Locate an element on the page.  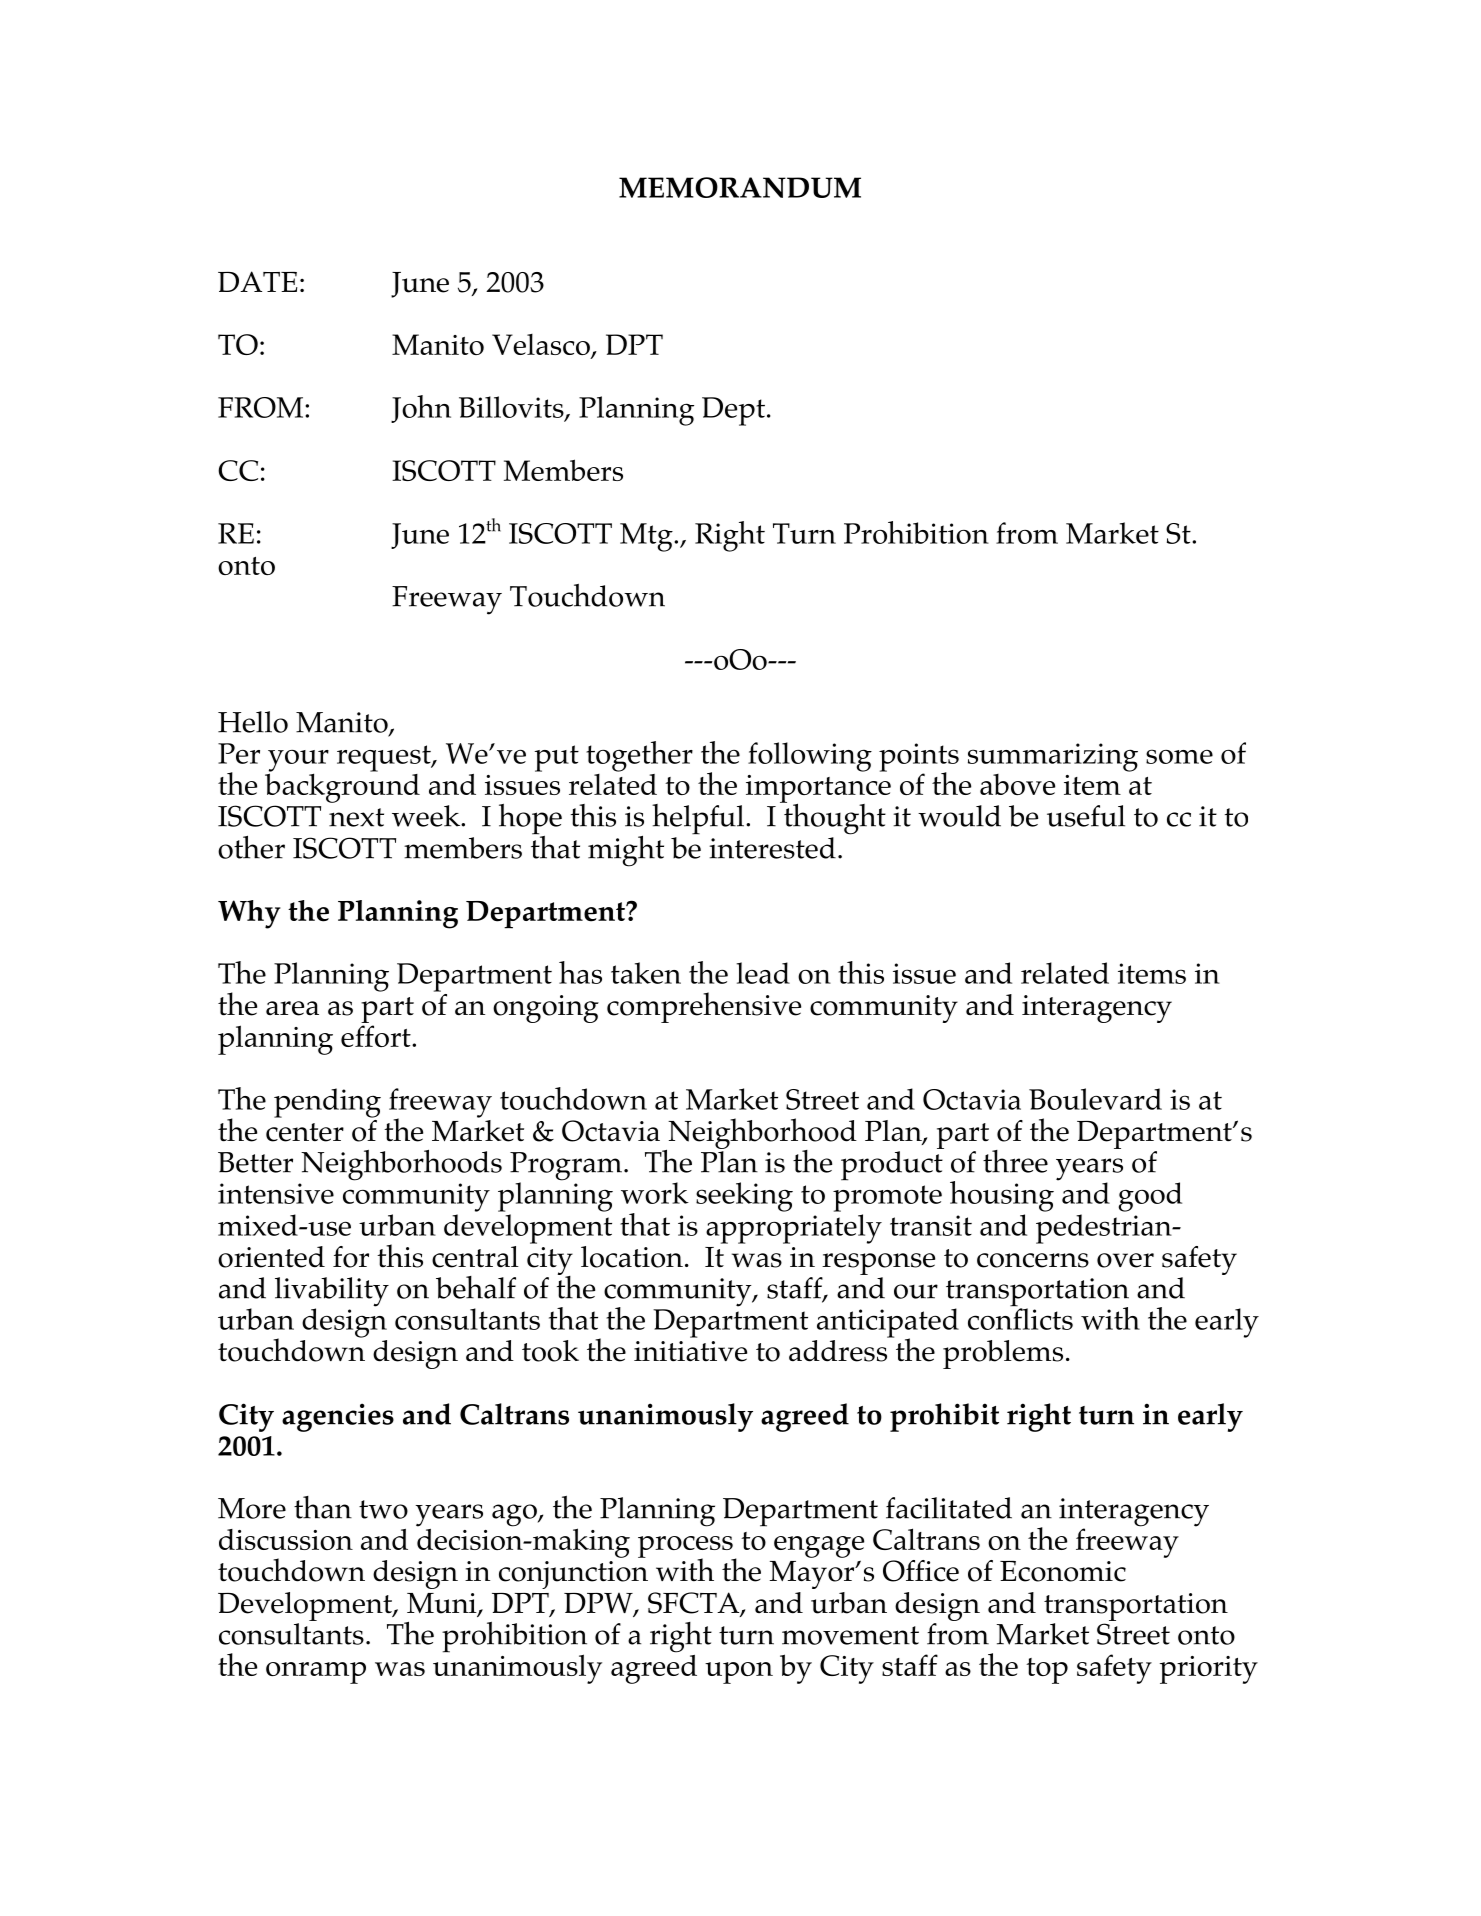
DATE is located at coordinates (258, 281).
